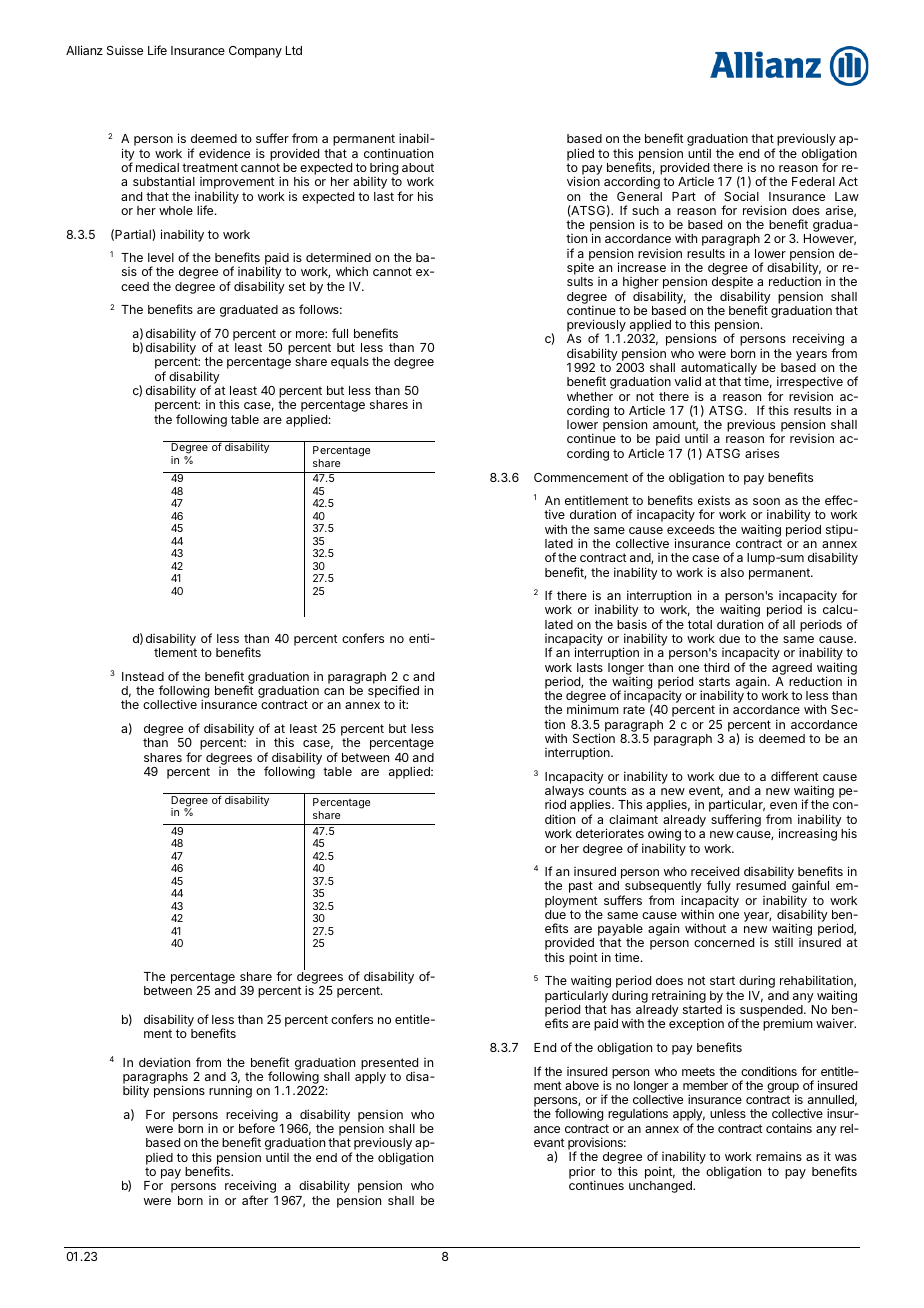 The width and height of the image is (924, 1308). Describe the element at coordinates (143, 676) in the image. I see `Instead` at that location.
